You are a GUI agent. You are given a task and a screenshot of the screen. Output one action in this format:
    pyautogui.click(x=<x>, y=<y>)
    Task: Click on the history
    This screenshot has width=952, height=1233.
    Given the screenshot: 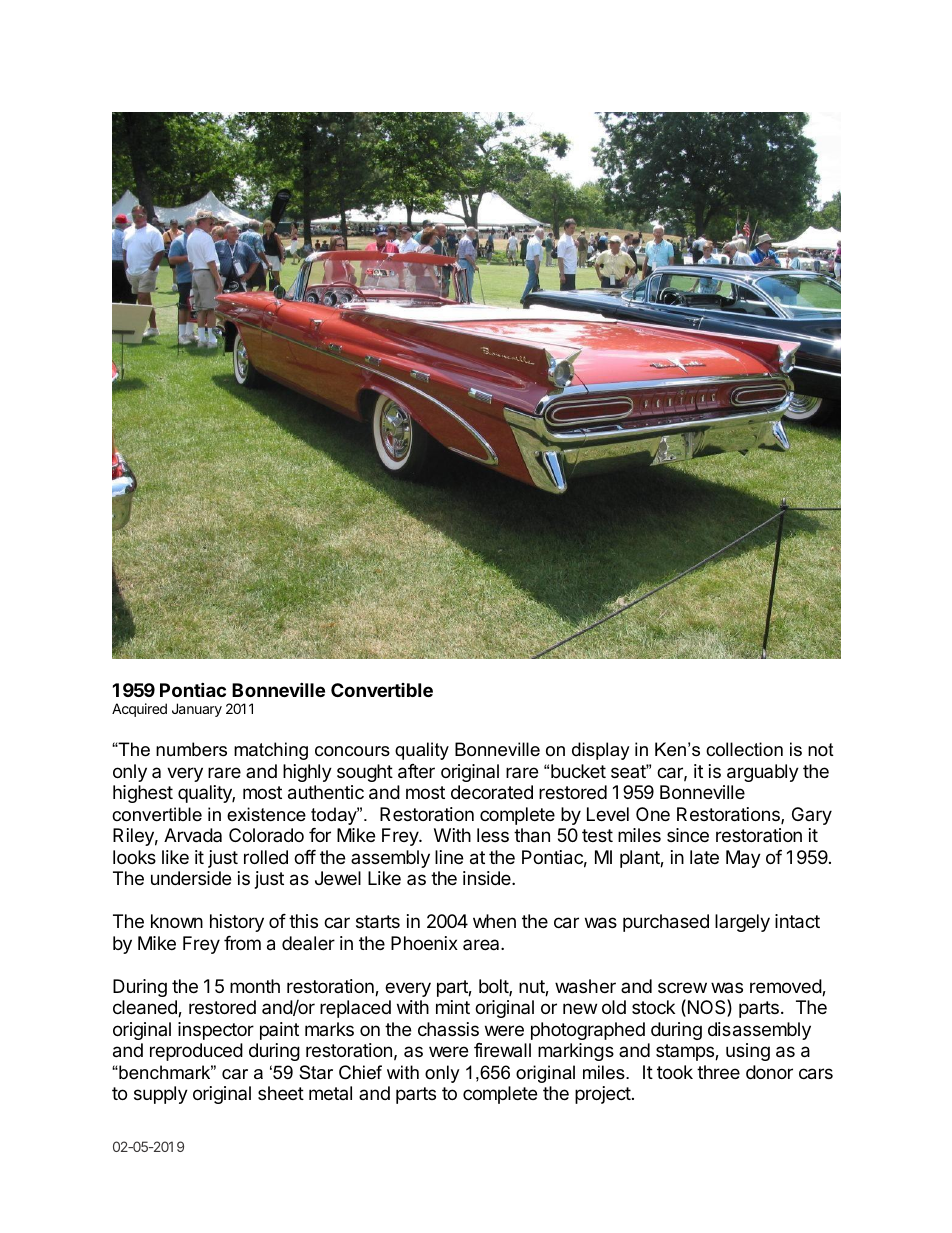 What is the action you would take?
    pyautogui.click(x=237, y=923)
